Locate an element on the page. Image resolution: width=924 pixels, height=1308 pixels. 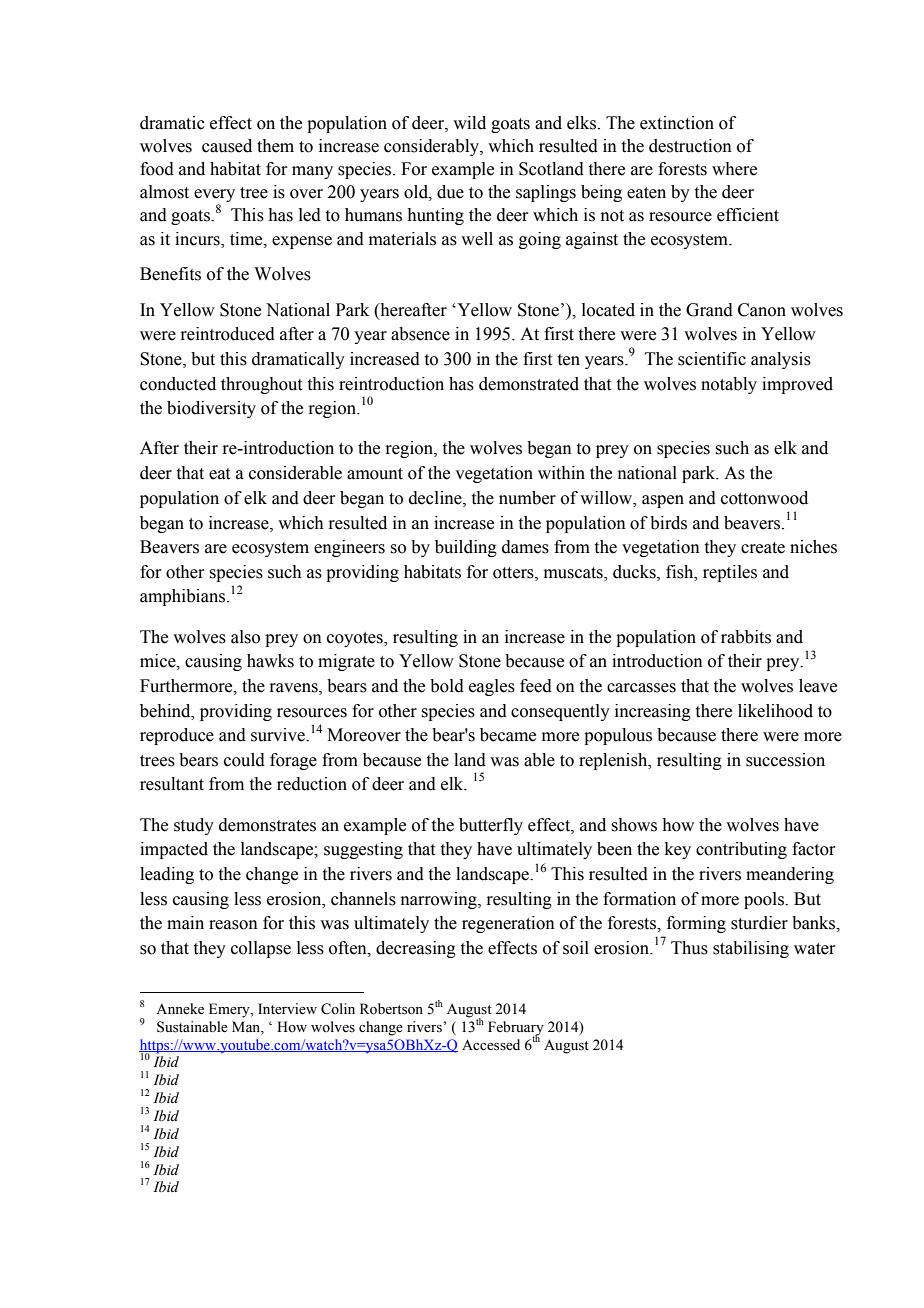
reptiles is located at coordinates (730, 573).
